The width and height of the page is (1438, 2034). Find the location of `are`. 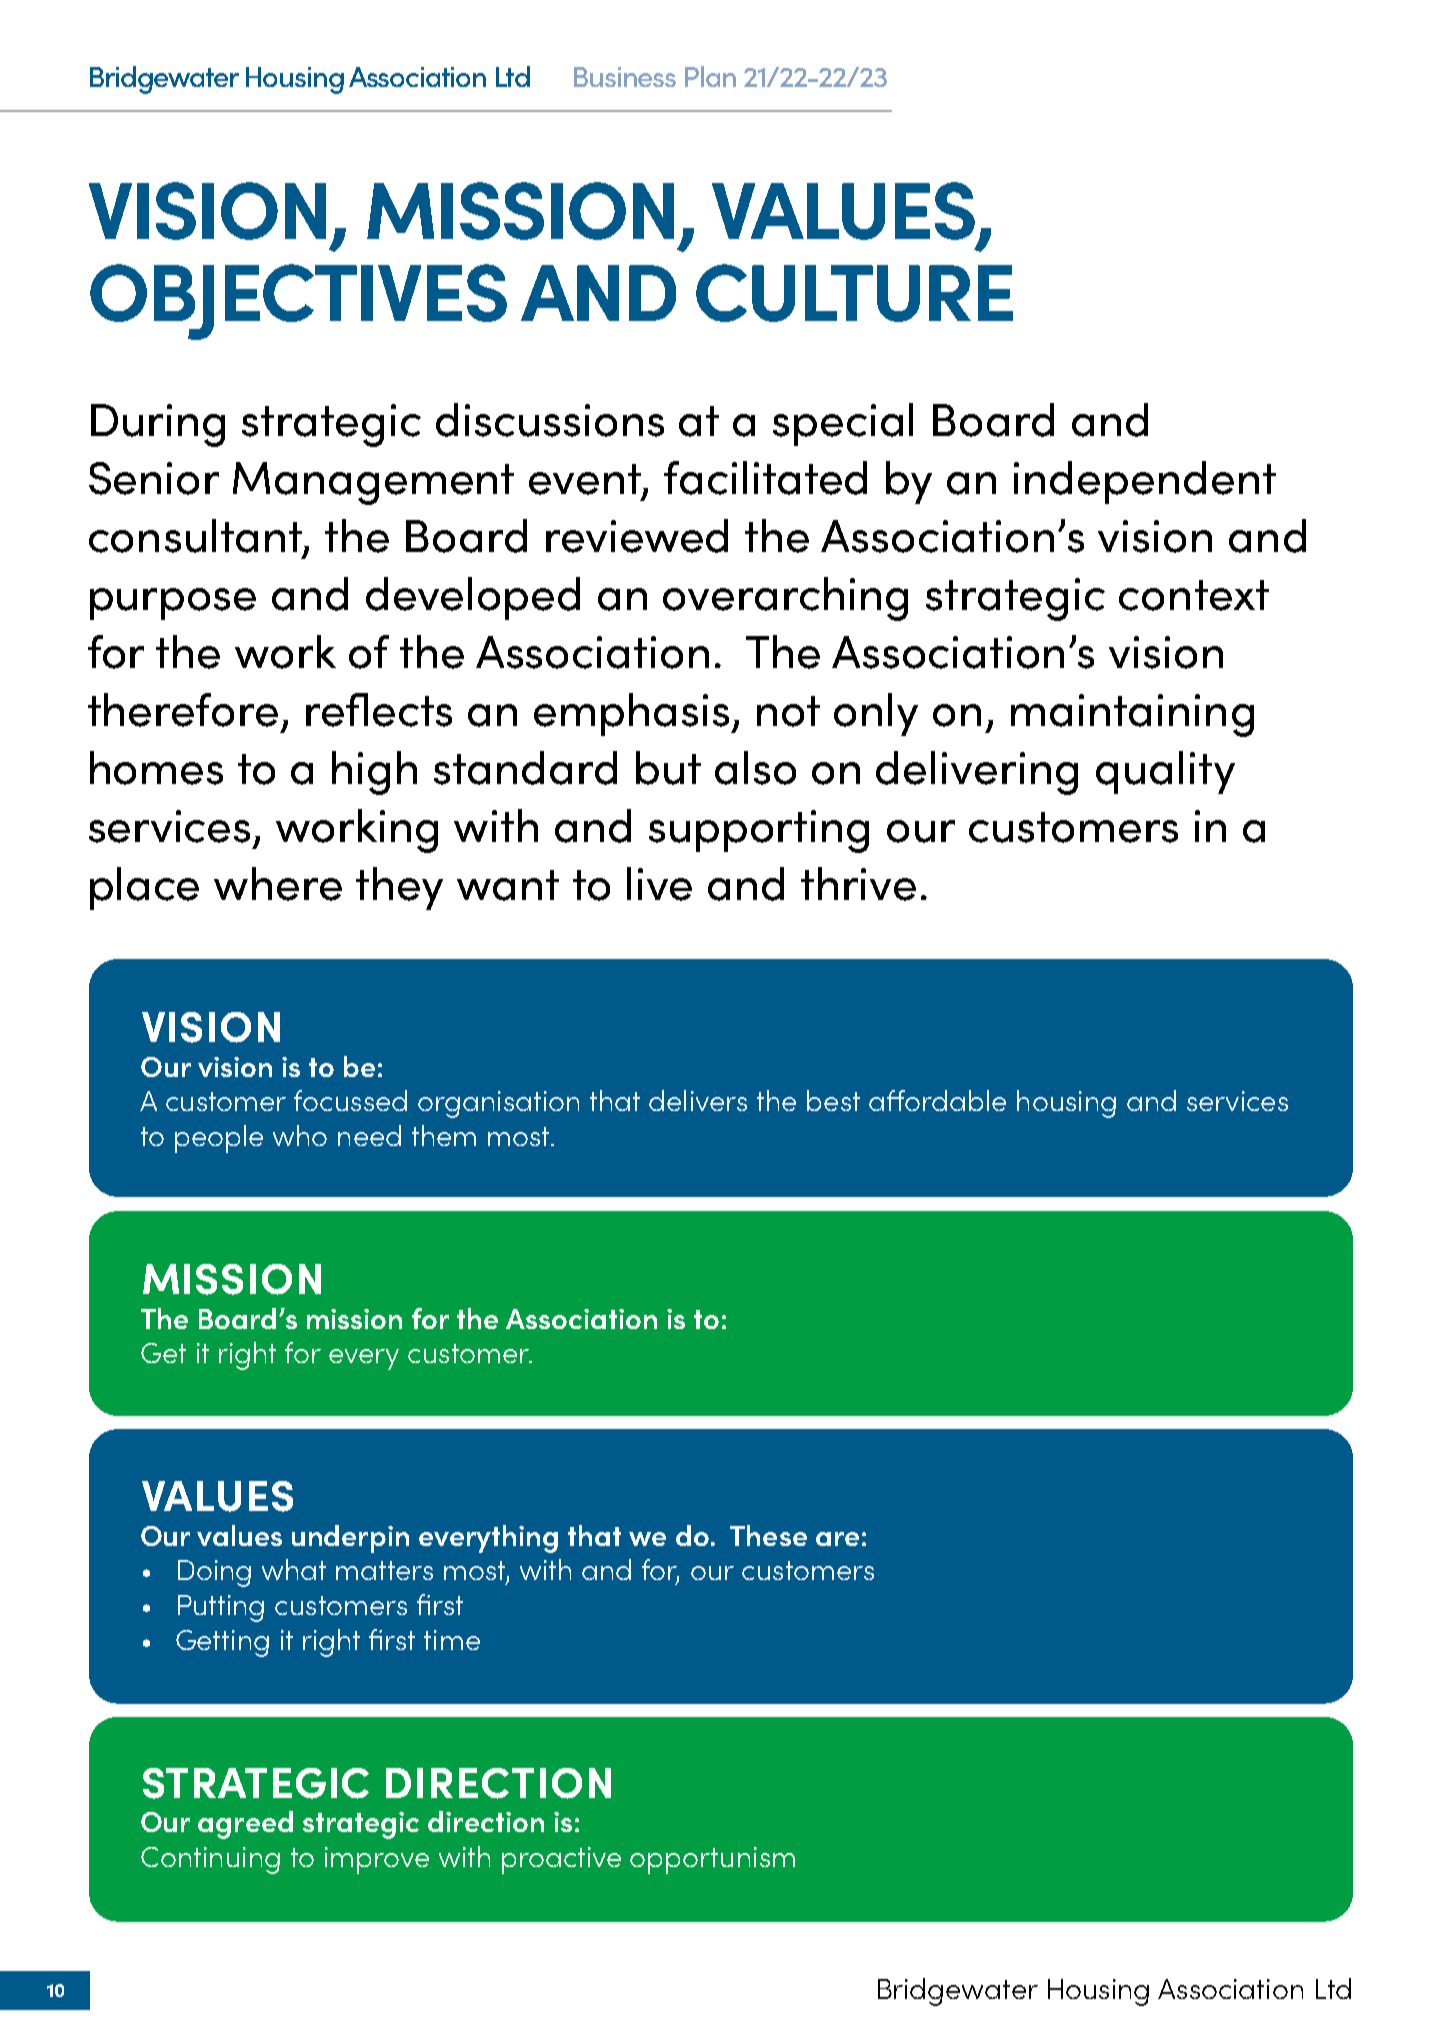

are is located at coordinates (837, 1539).
